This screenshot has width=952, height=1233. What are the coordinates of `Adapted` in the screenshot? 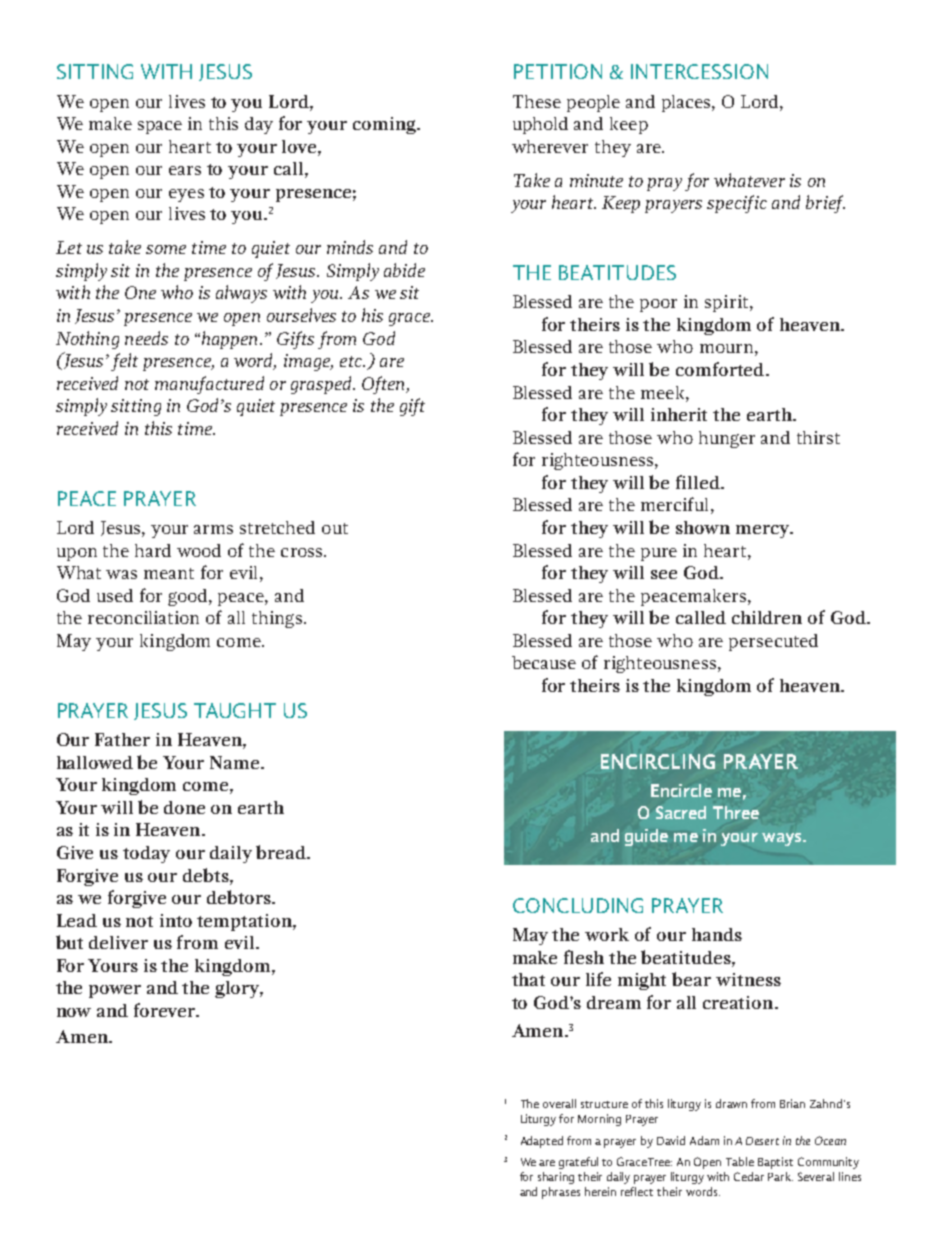 It's located at (542, 1142).
